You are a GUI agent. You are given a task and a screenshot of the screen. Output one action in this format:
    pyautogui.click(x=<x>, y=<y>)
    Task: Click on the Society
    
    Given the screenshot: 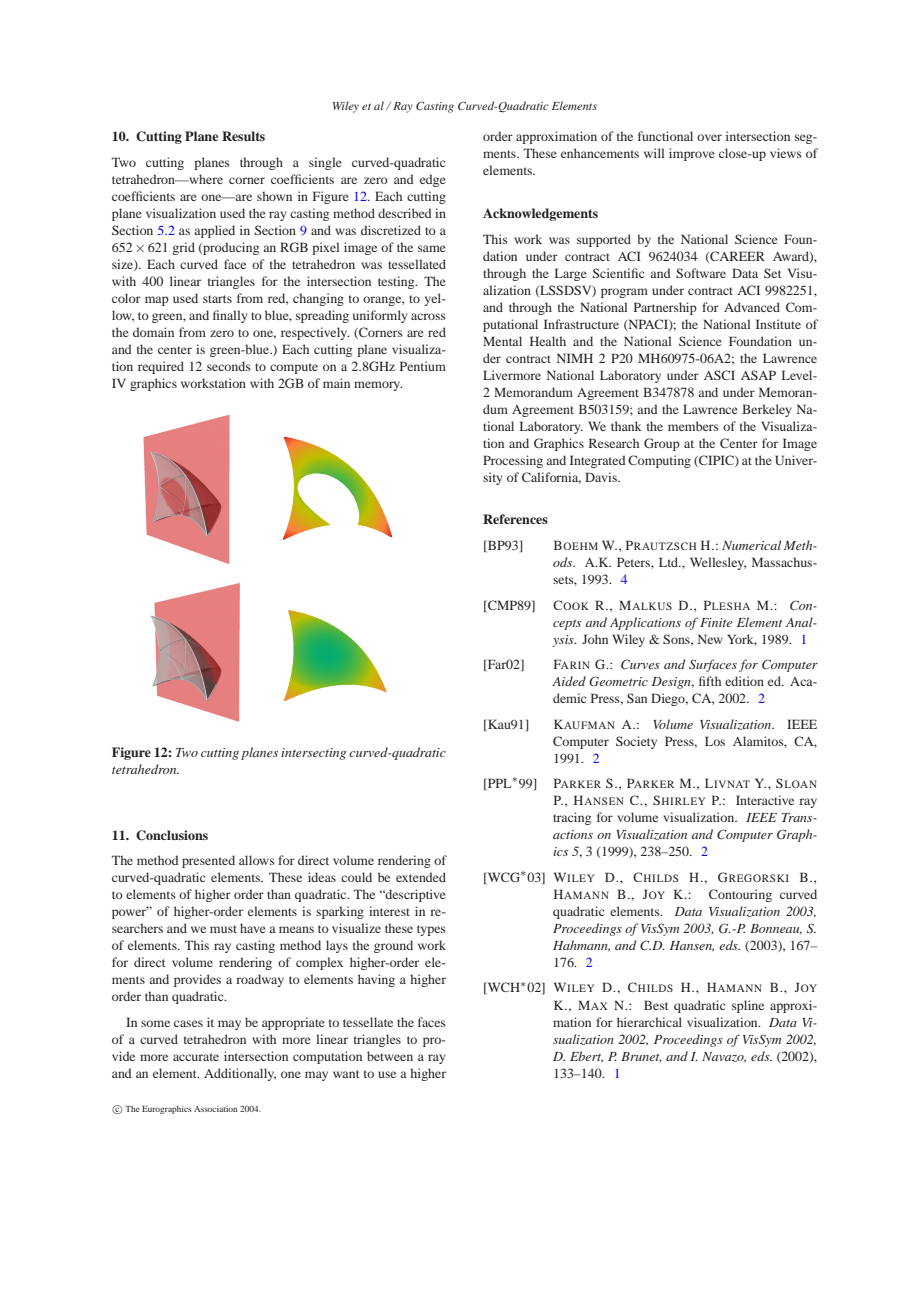 What is the action you would take?
    pyautogui.click(x=636, y=742)
